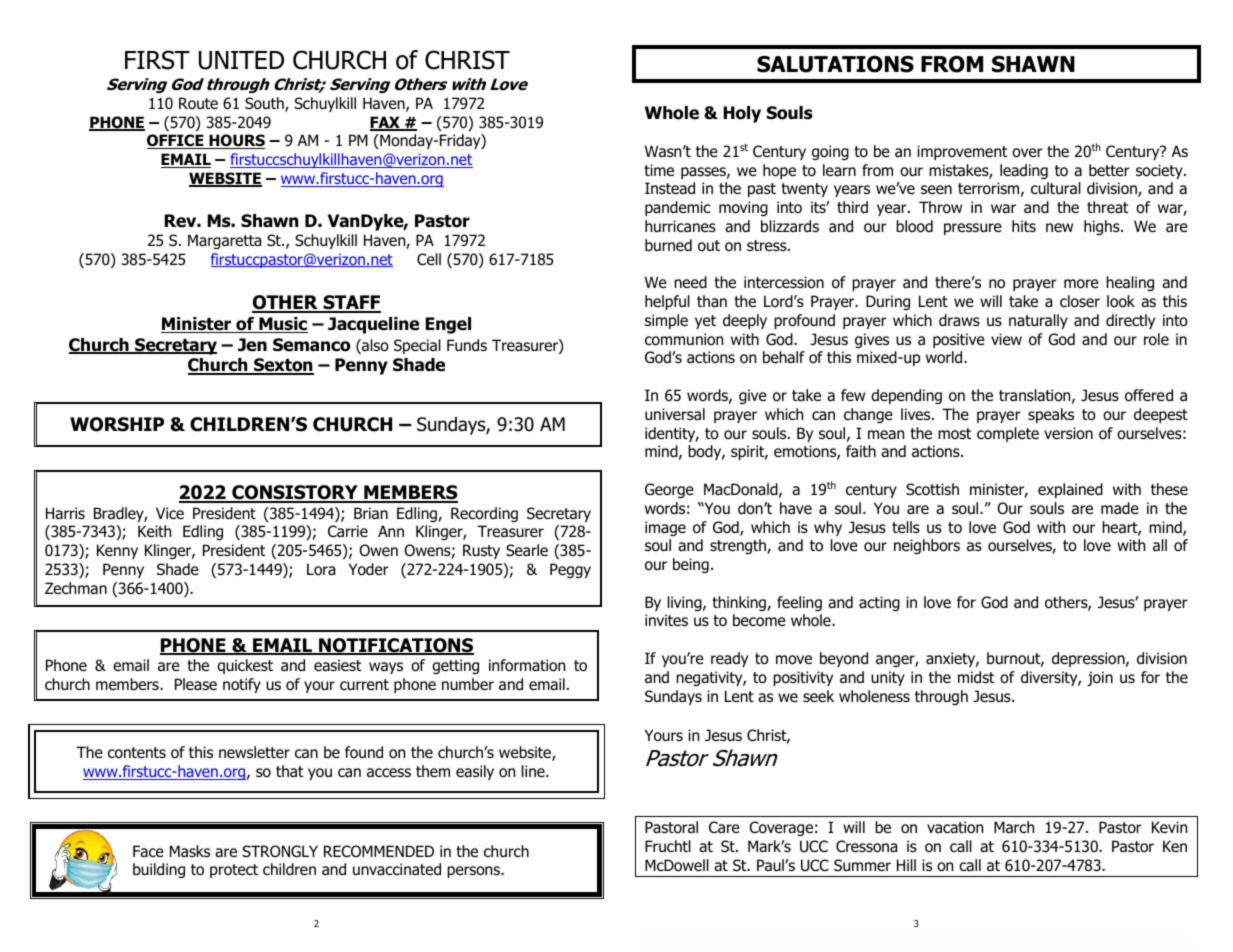 The height and width of the screenshot is (952, 1233). I want to click on Holy, so click(742, 114).
